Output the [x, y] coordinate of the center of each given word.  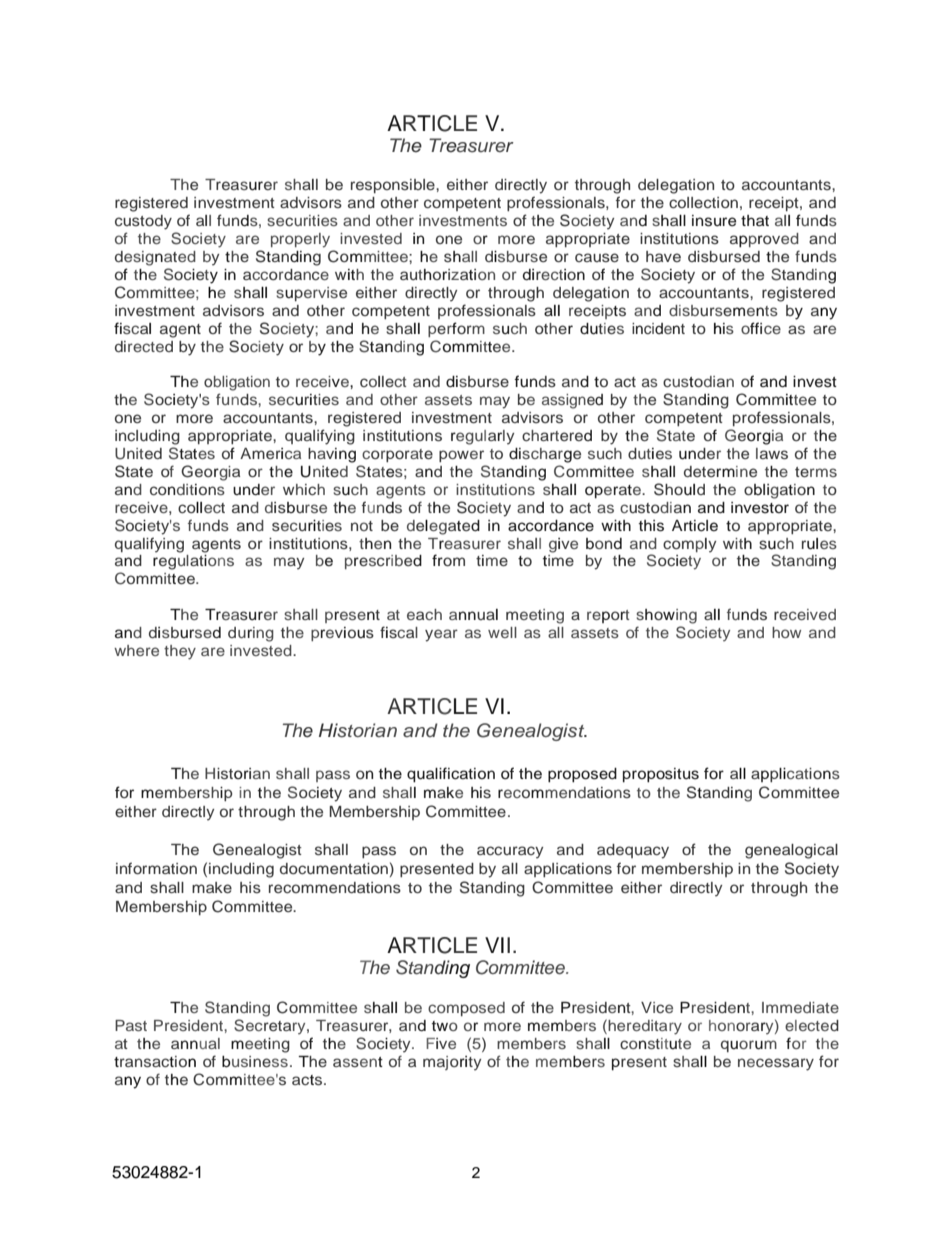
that [755, 220]
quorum [749, 1046]
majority [452, 1063]
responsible [394, 186]
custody [143, 222]
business [255, 1062]
